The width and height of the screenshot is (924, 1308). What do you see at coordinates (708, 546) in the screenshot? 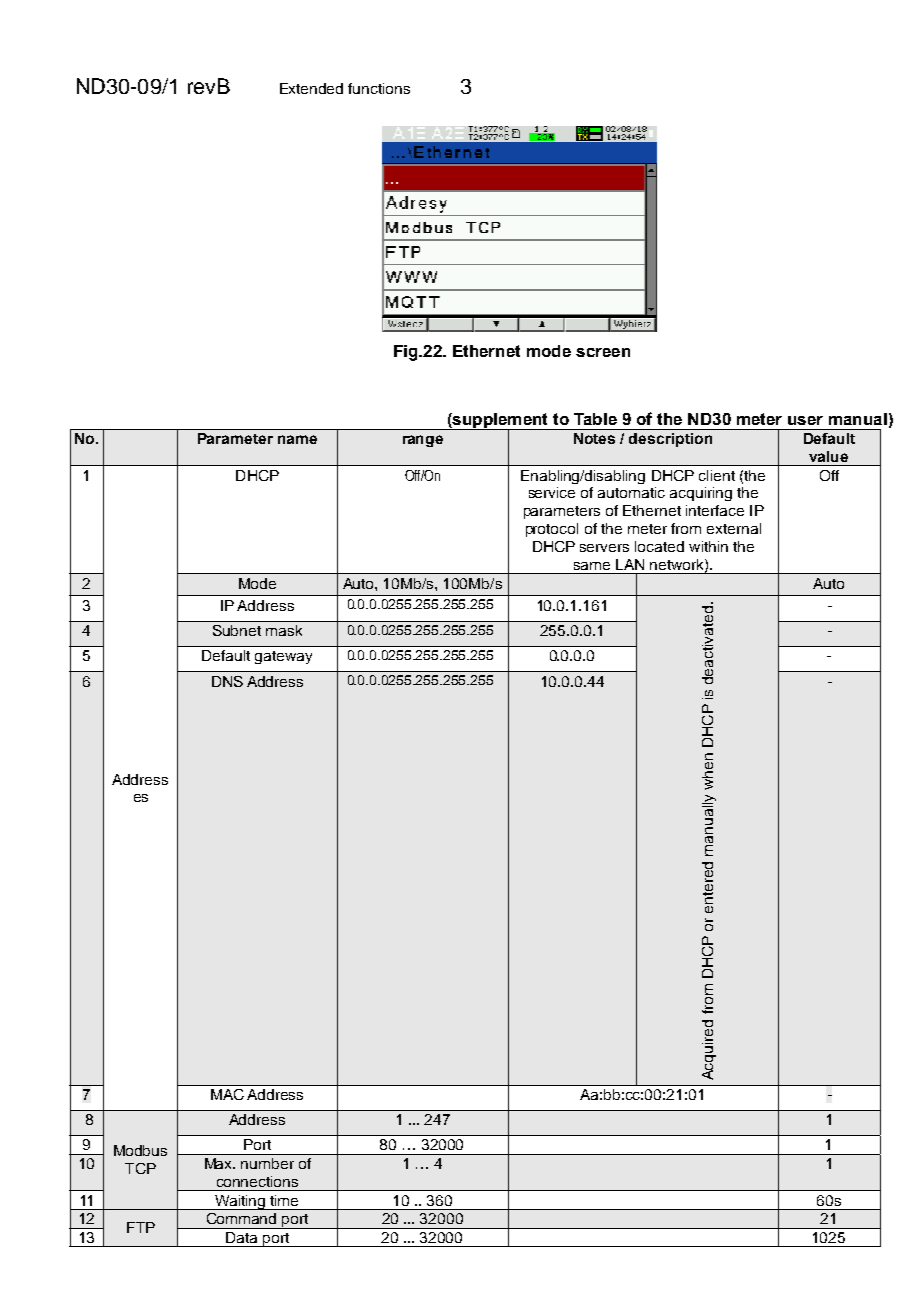
I see `within` at bounding box center [708, 546].
